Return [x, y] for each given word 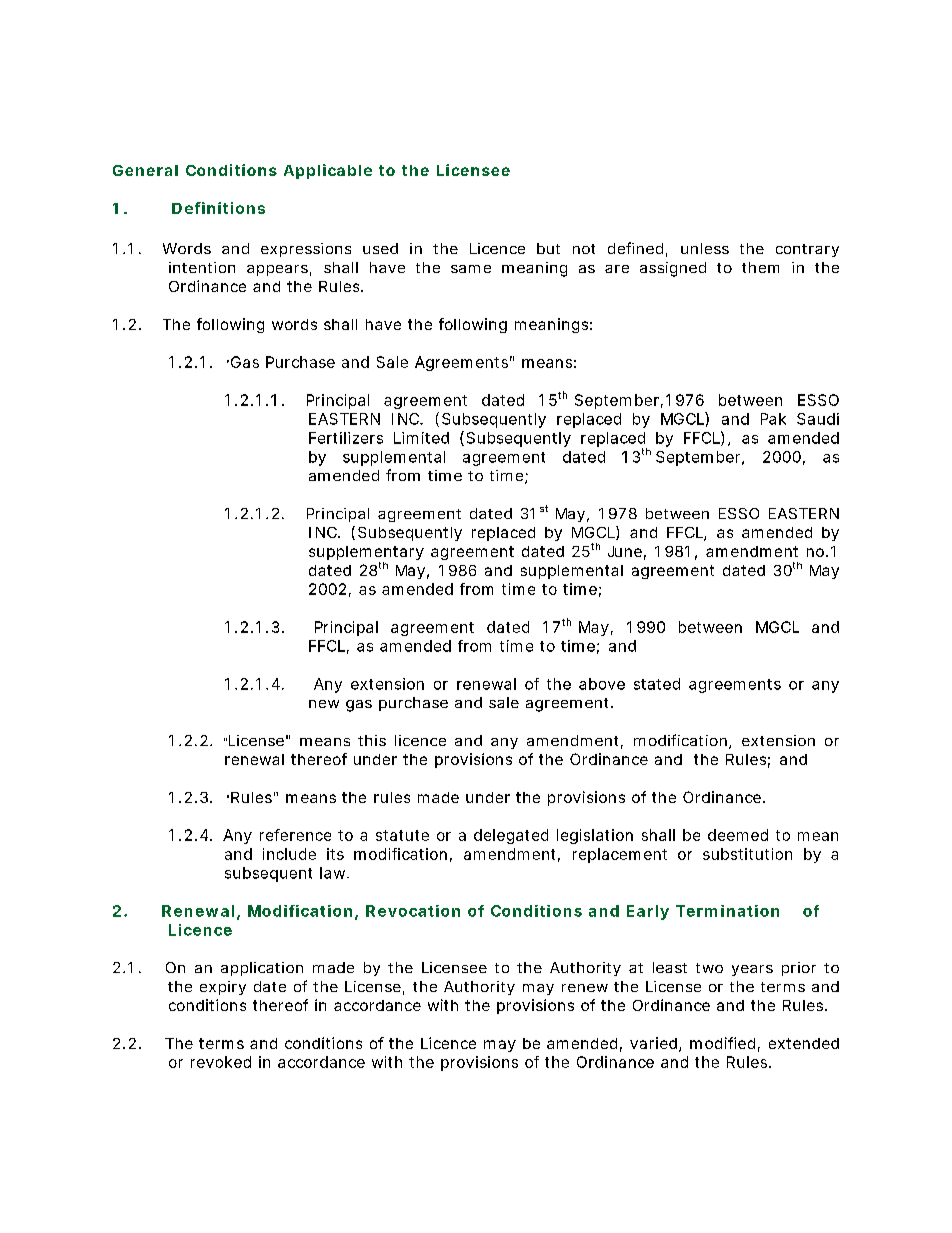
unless [705, 248]
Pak [773, 419]
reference [295, 835]
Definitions [218, 208]
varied [653, 1043]
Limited [421, 438]
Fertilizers [346, 438]
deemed [738, 835]
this [372, 740]
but [548, 248]
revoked [221, 1062]
